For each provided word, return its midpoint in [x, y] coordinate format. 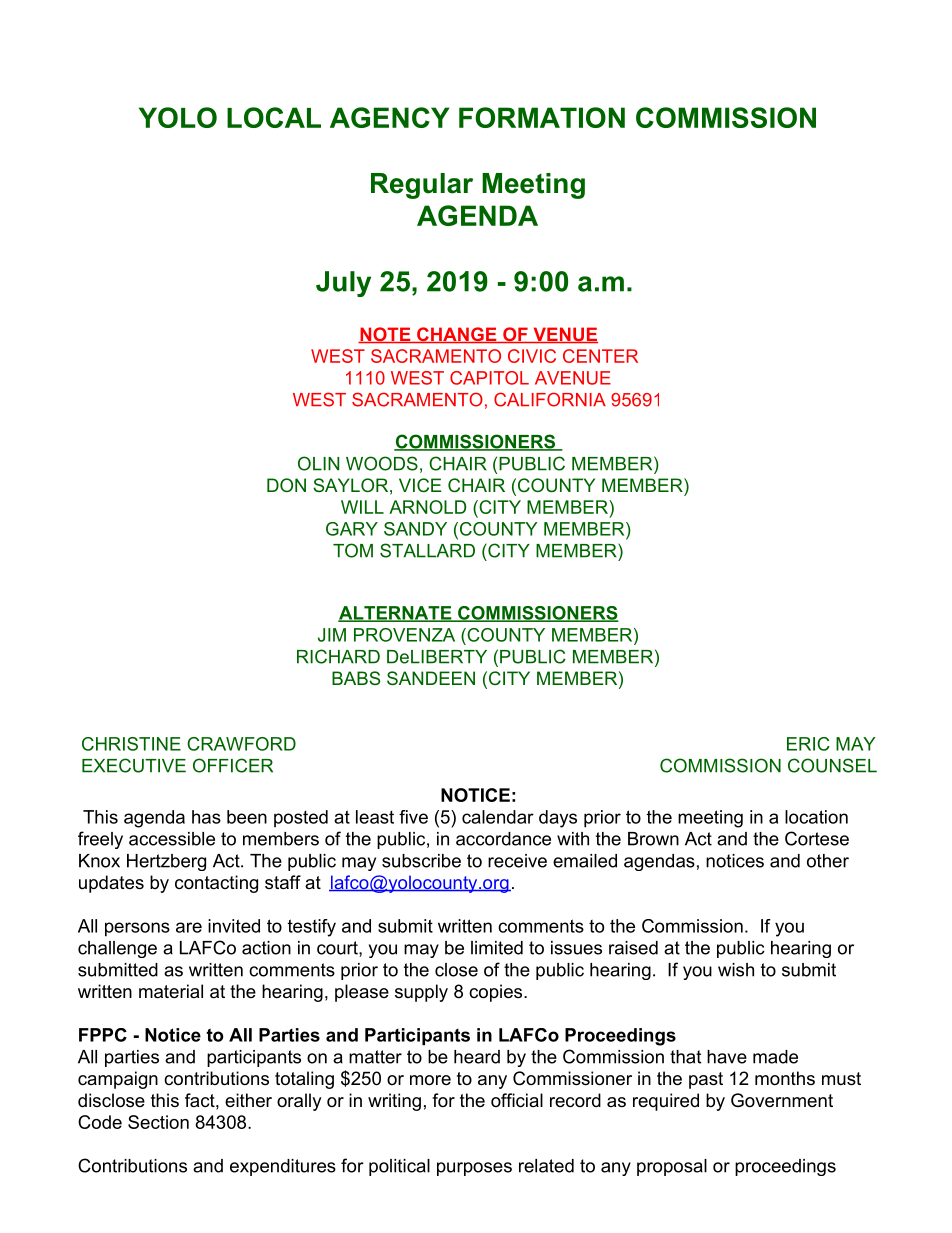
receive [517, 861]
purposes [474, 1169]
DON [286, 485]
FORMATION [542, 117]
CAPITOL [489, 378]
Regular [422, 186]
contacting [216, 884]
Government [782, 1100]
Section [158, 1122]
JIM [332, 635]
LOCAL [274, 117]
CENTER [600, 356]
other [828, 861]
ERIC [808, 744]
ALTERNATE [396, 614]
